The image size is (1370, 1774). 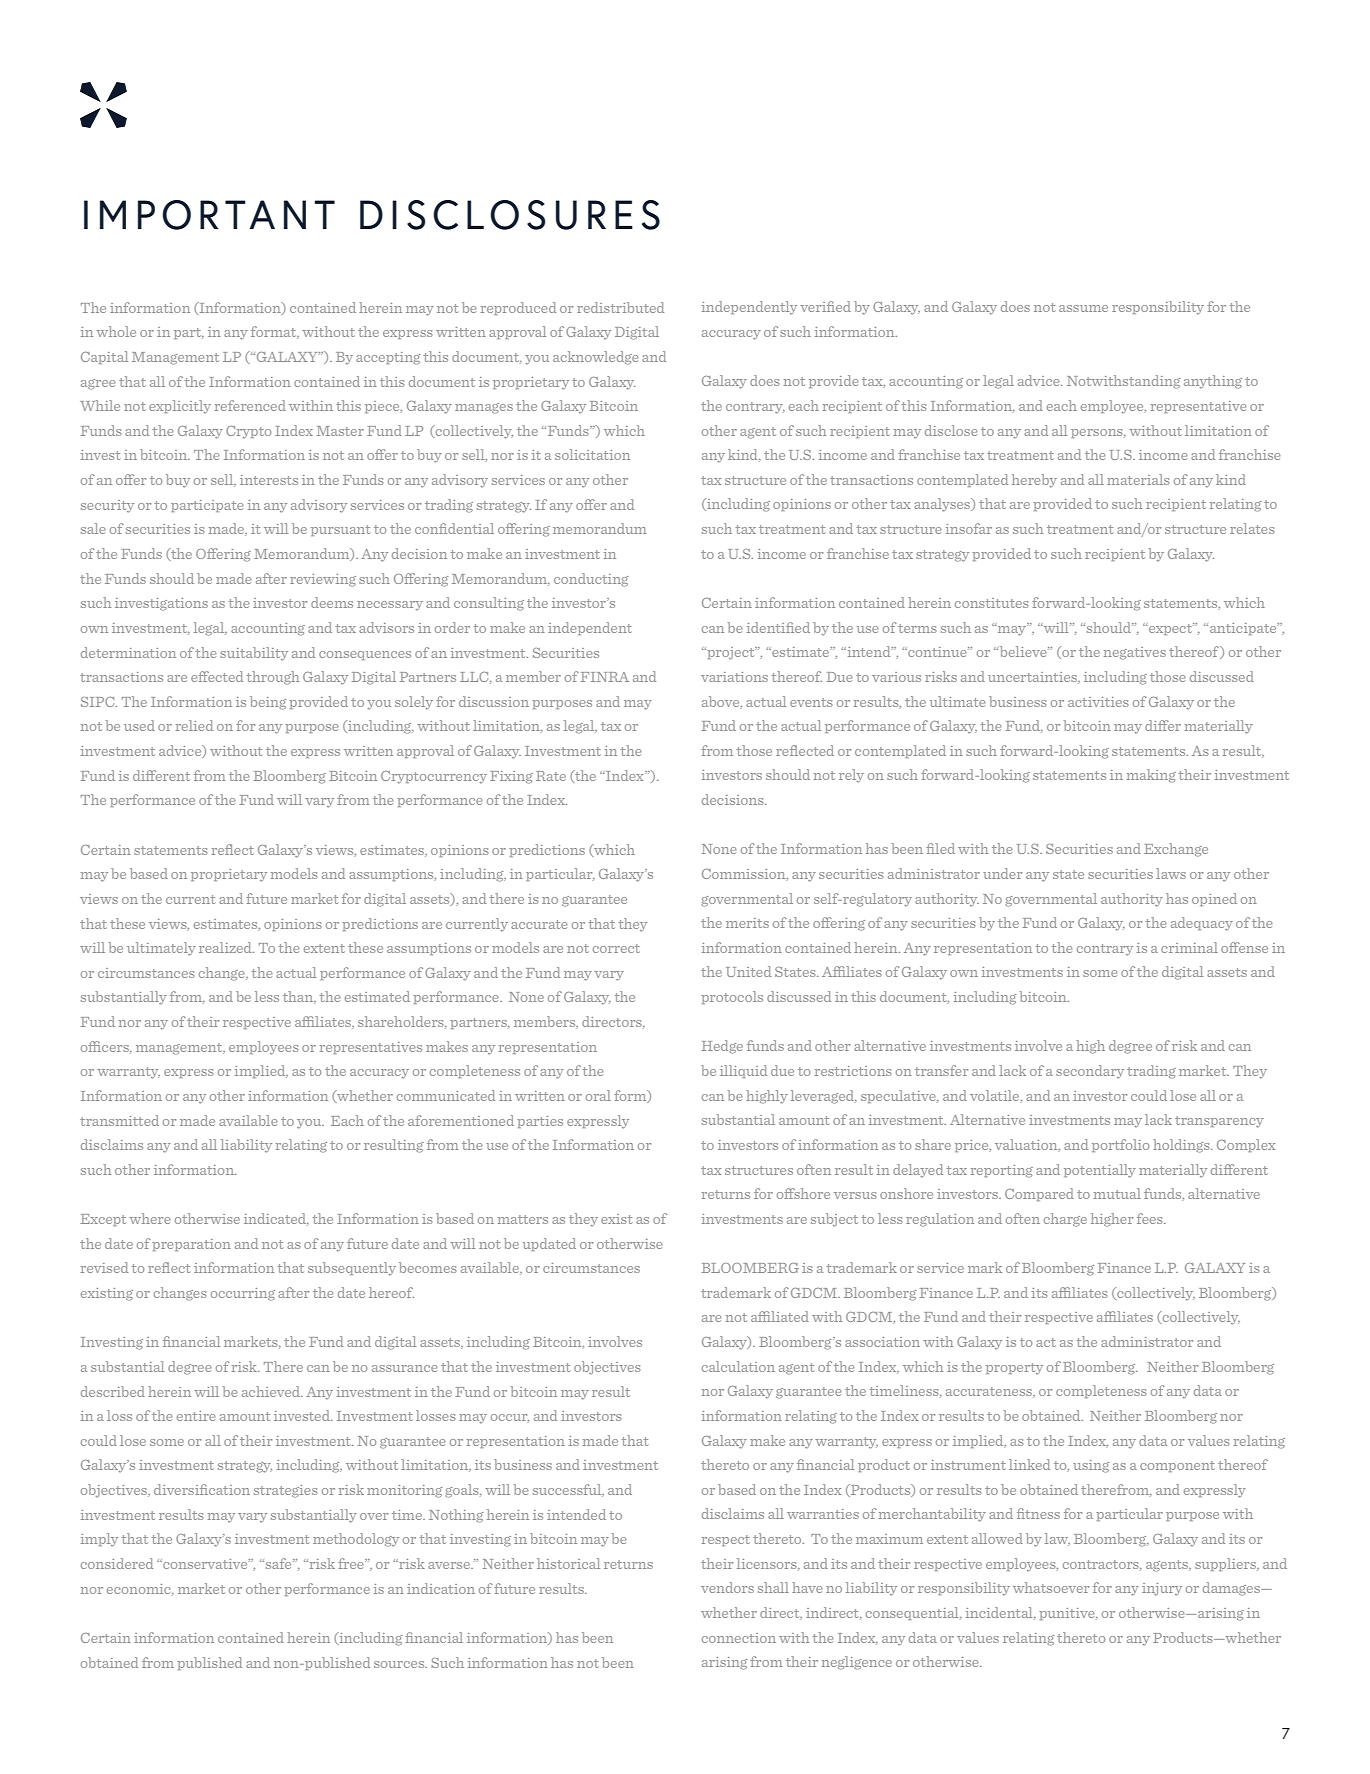 I want to click on acknowledge, so click(x=596, y=358).
